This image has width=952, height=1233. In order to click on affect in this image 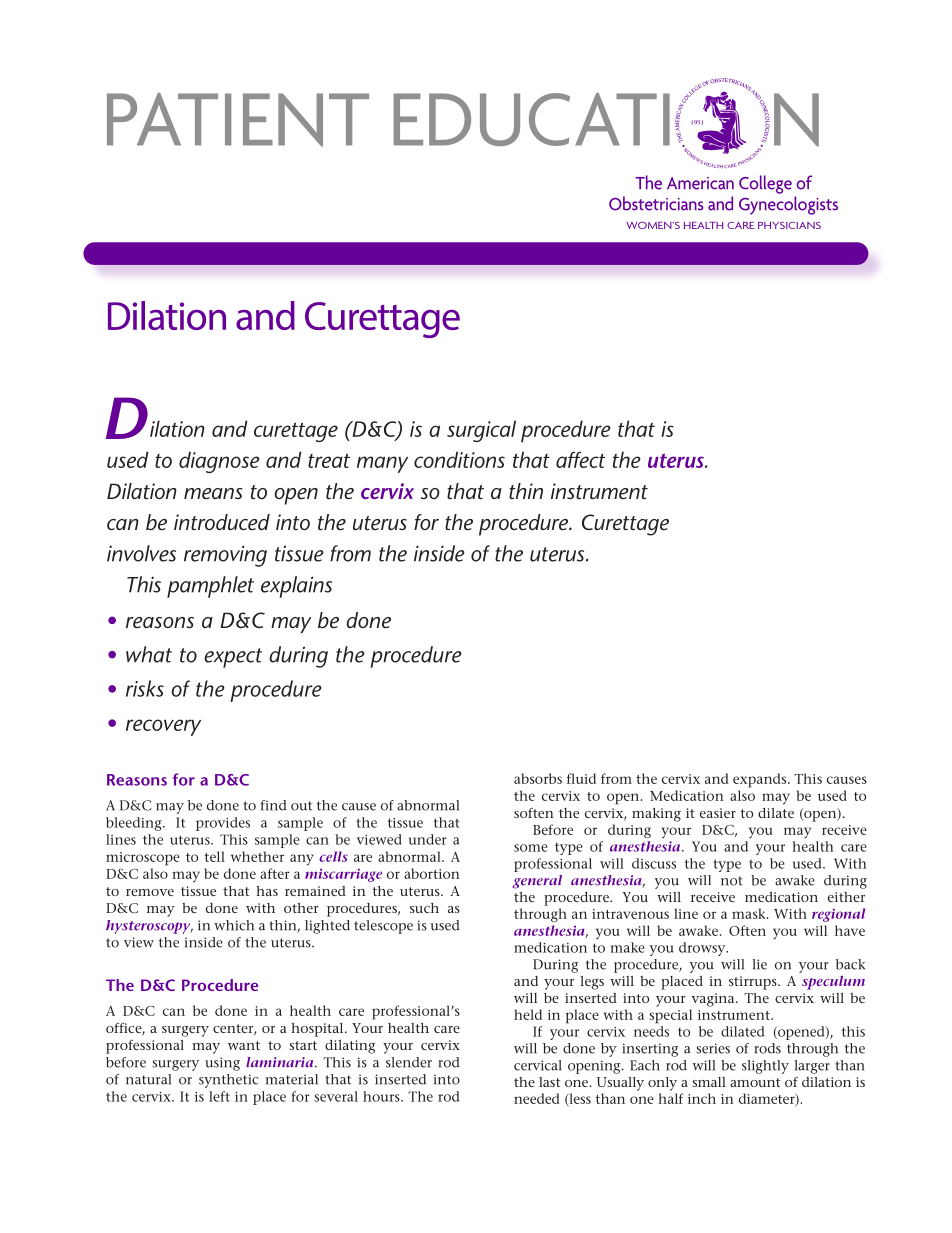, I will do `click(580, 460)`.
